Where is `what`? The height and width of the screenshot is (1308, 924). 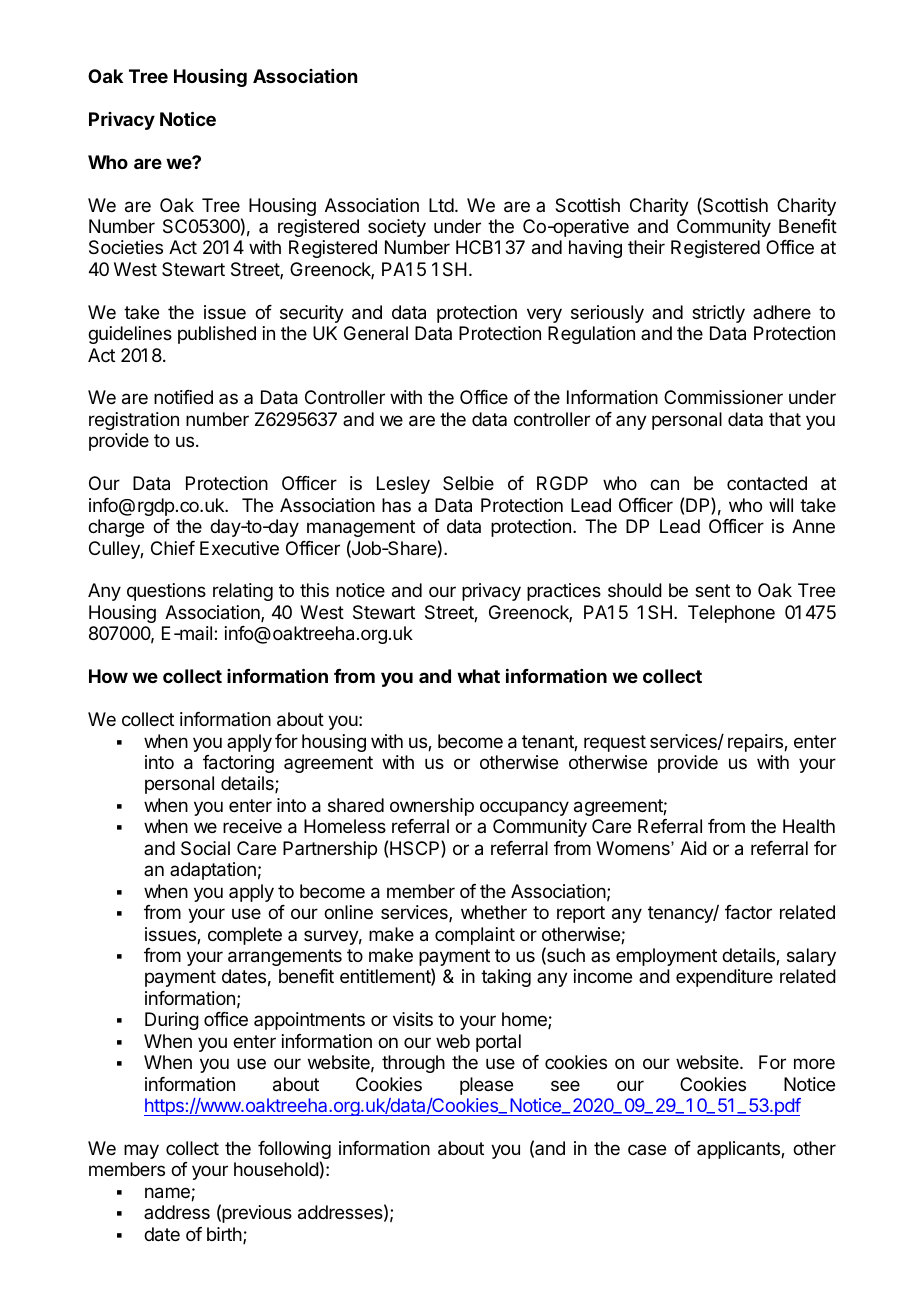
what is located at coordinates (478, 676).
